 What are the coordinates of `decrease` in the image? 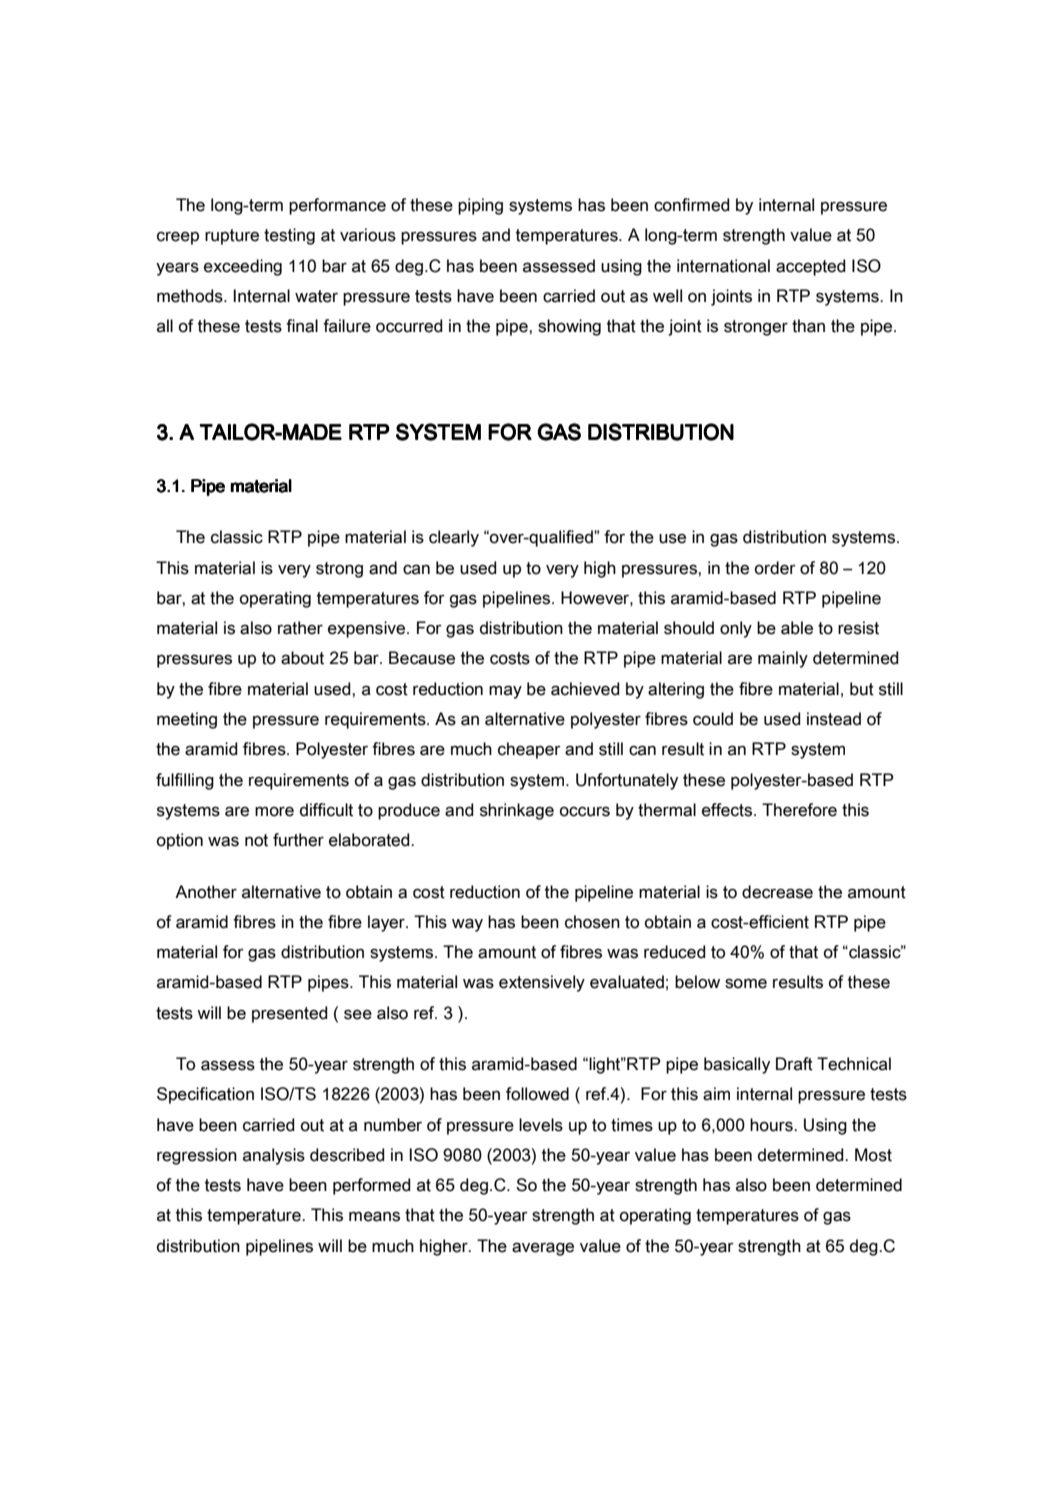 It's located at (777, 892).
